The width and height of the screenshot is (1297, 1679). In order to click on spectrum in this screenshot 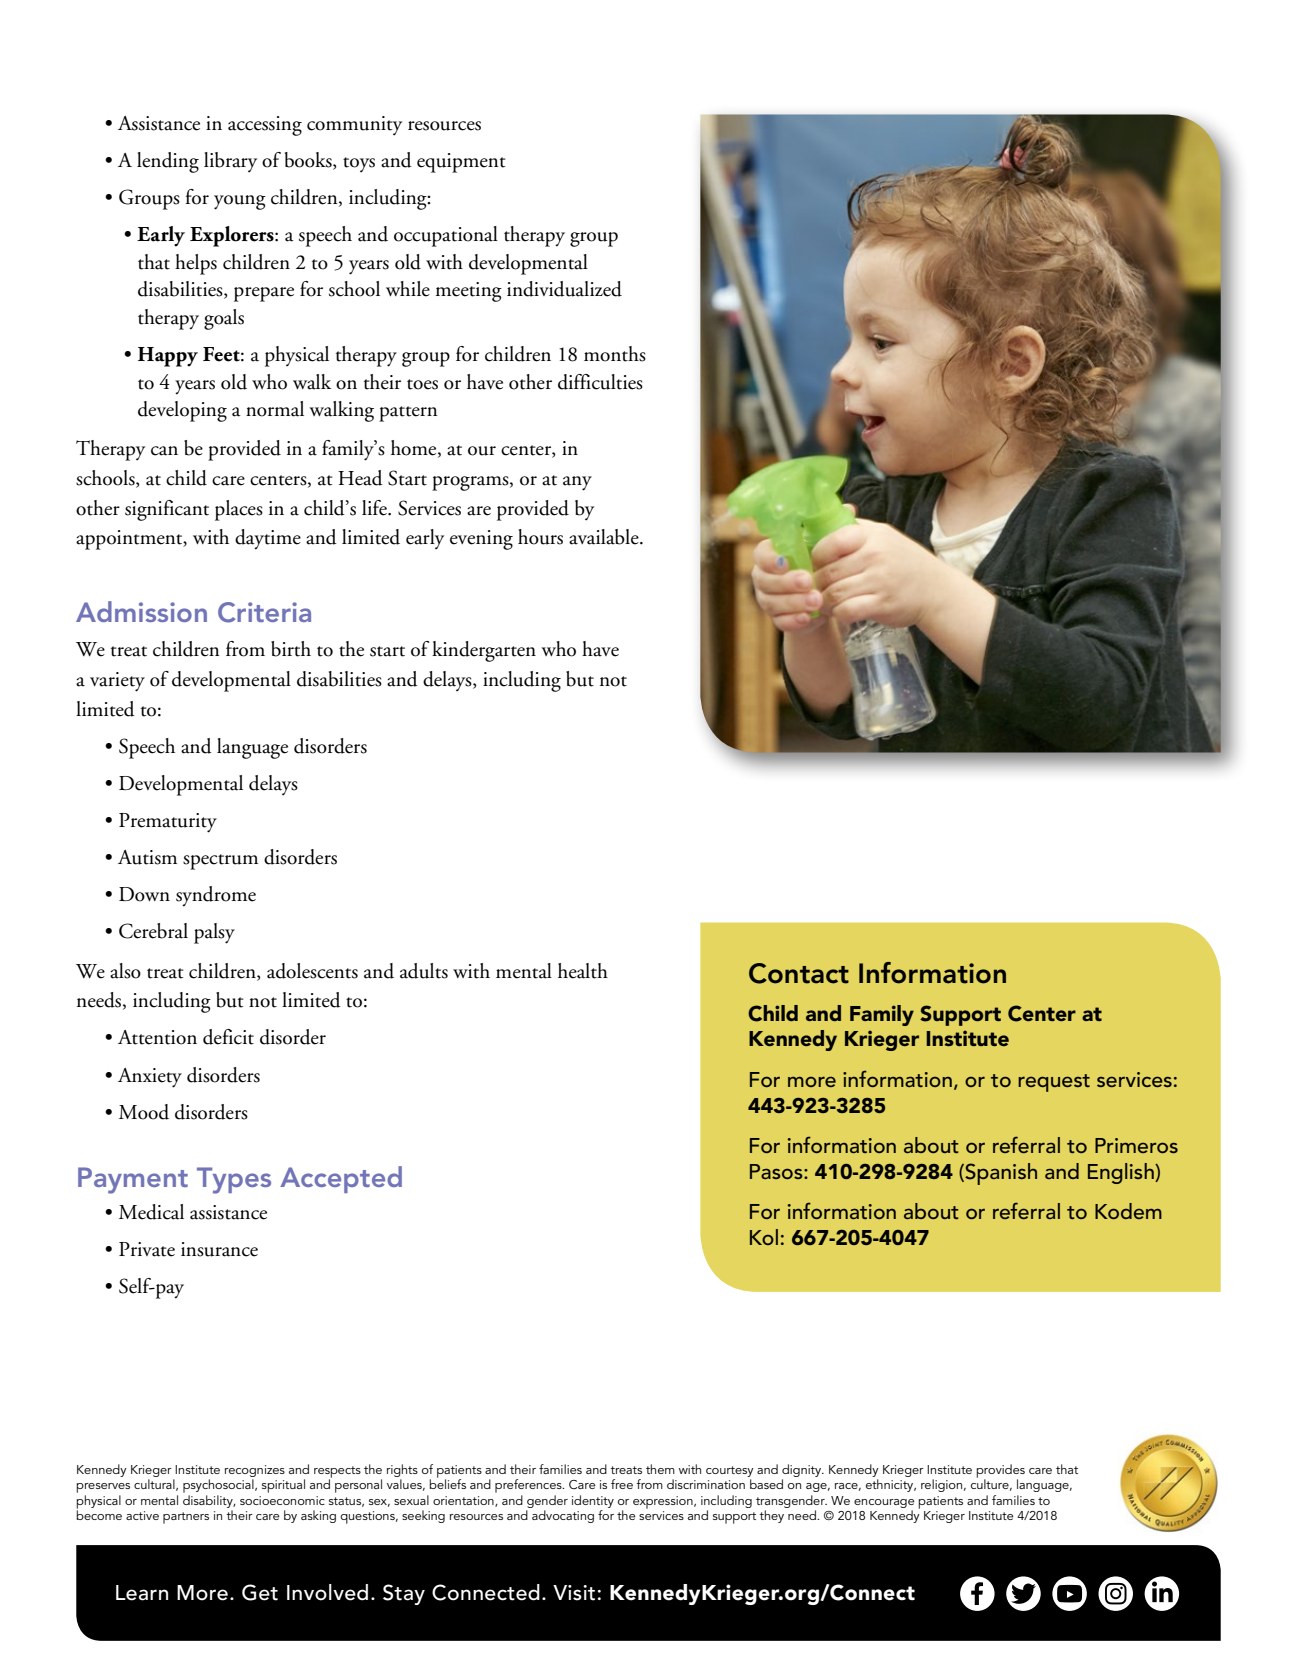, I will do `click(220, 862)`.
